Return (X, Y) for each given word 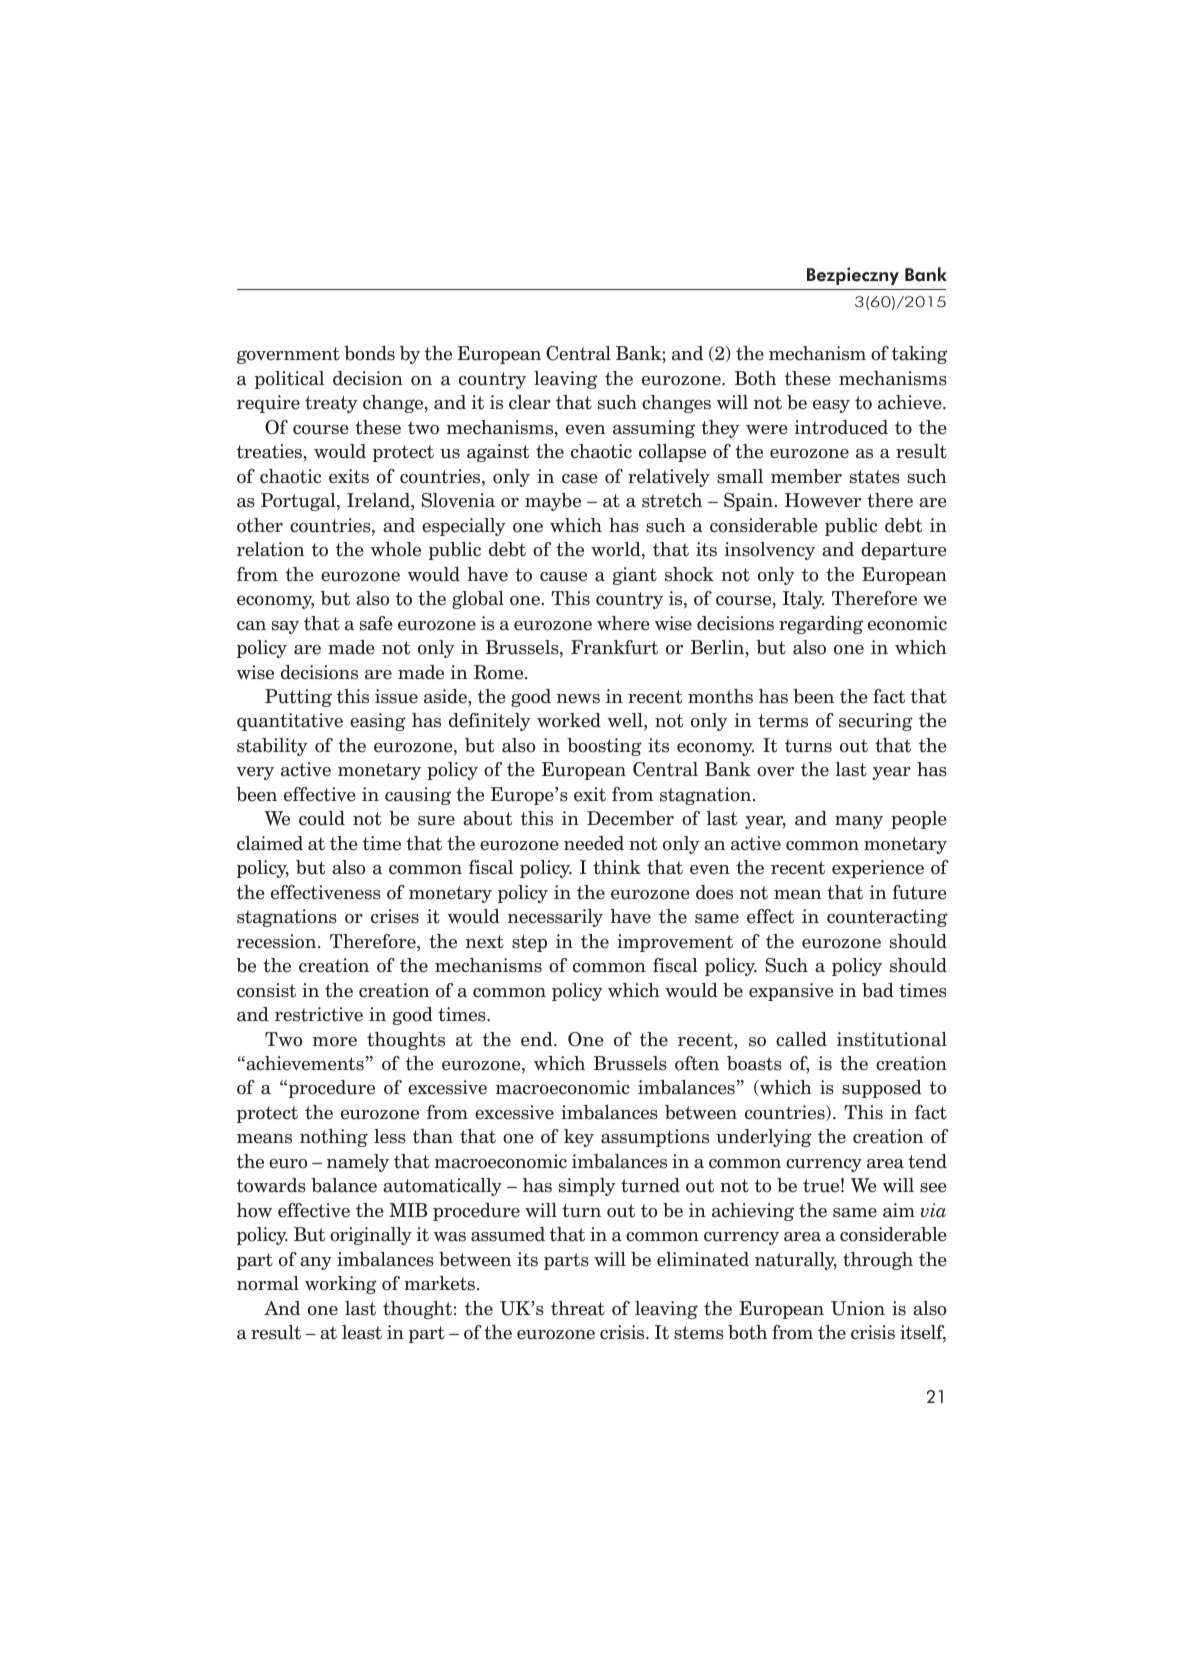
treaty (331, 404)
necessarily (555, 918)
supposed (882, 1089)
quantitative (290, 722)
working (341, 1285)
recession (278, 941)
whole (396, 549)
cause (563, 577)
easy (831, 406)
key (579, 1138)
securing (876, 722)
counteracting (887, 918)
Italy (803, 600)
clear (530, 402)
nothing (334, 1138)
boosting (604, 747)
